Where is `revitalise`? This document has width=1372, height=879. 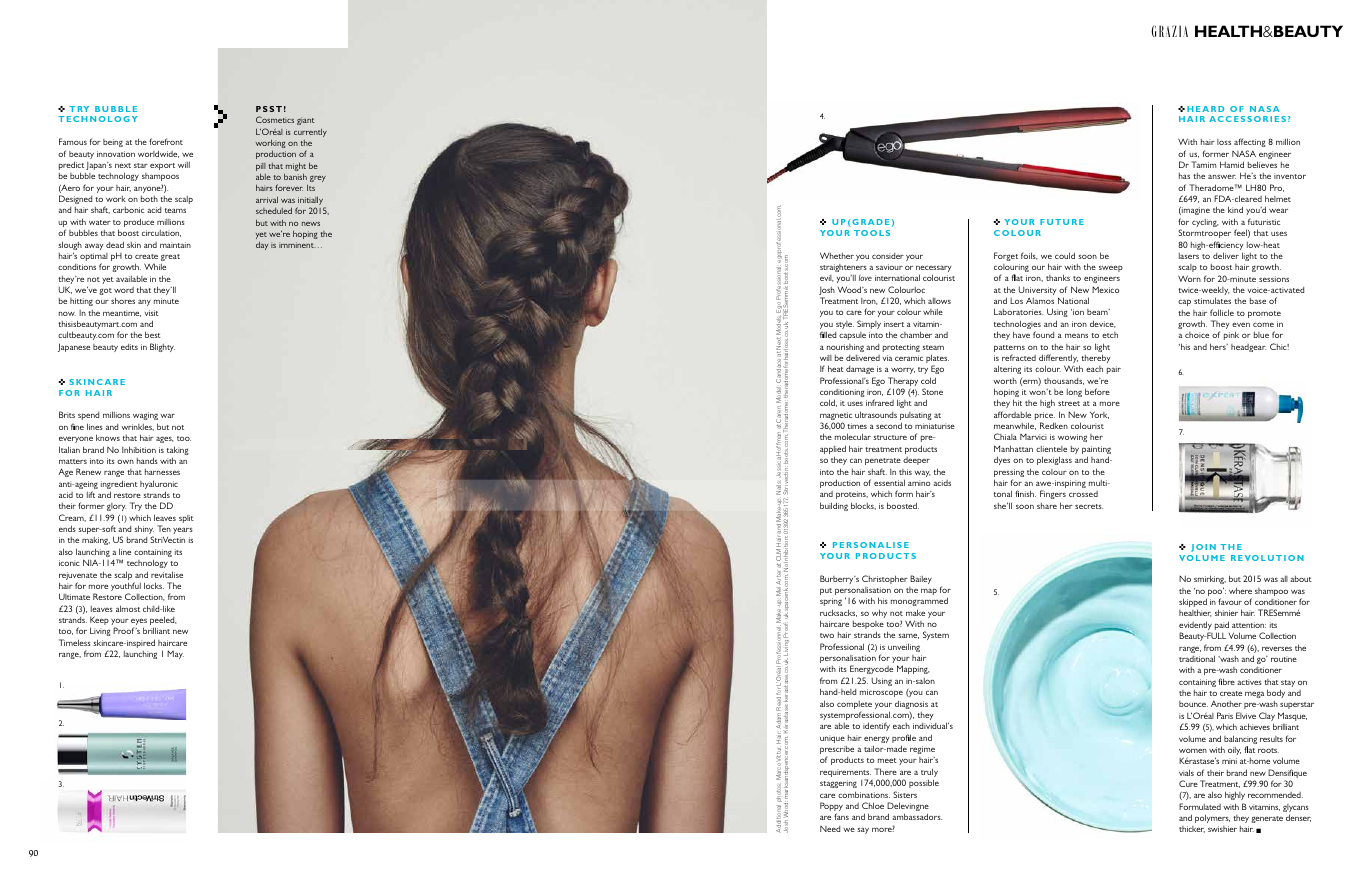
revitalise is located at coordinates (167, 574).
